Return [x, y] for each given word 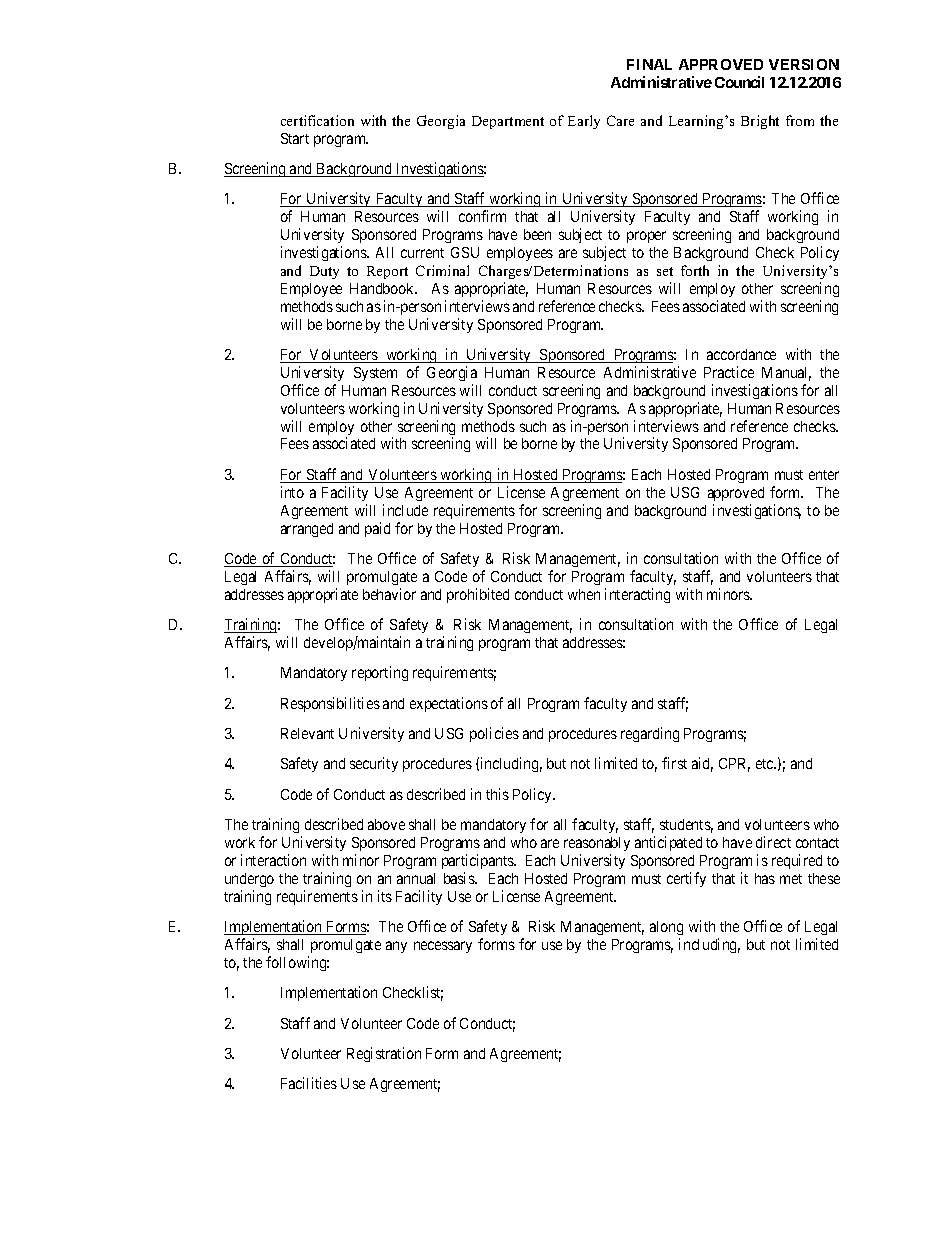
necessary [443, 947]
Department [508, 122]
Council [739, 82]
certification [317, 120]
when [584, 594]
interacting [637, 595]
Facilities [309, 1083]
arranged [307, 530]
